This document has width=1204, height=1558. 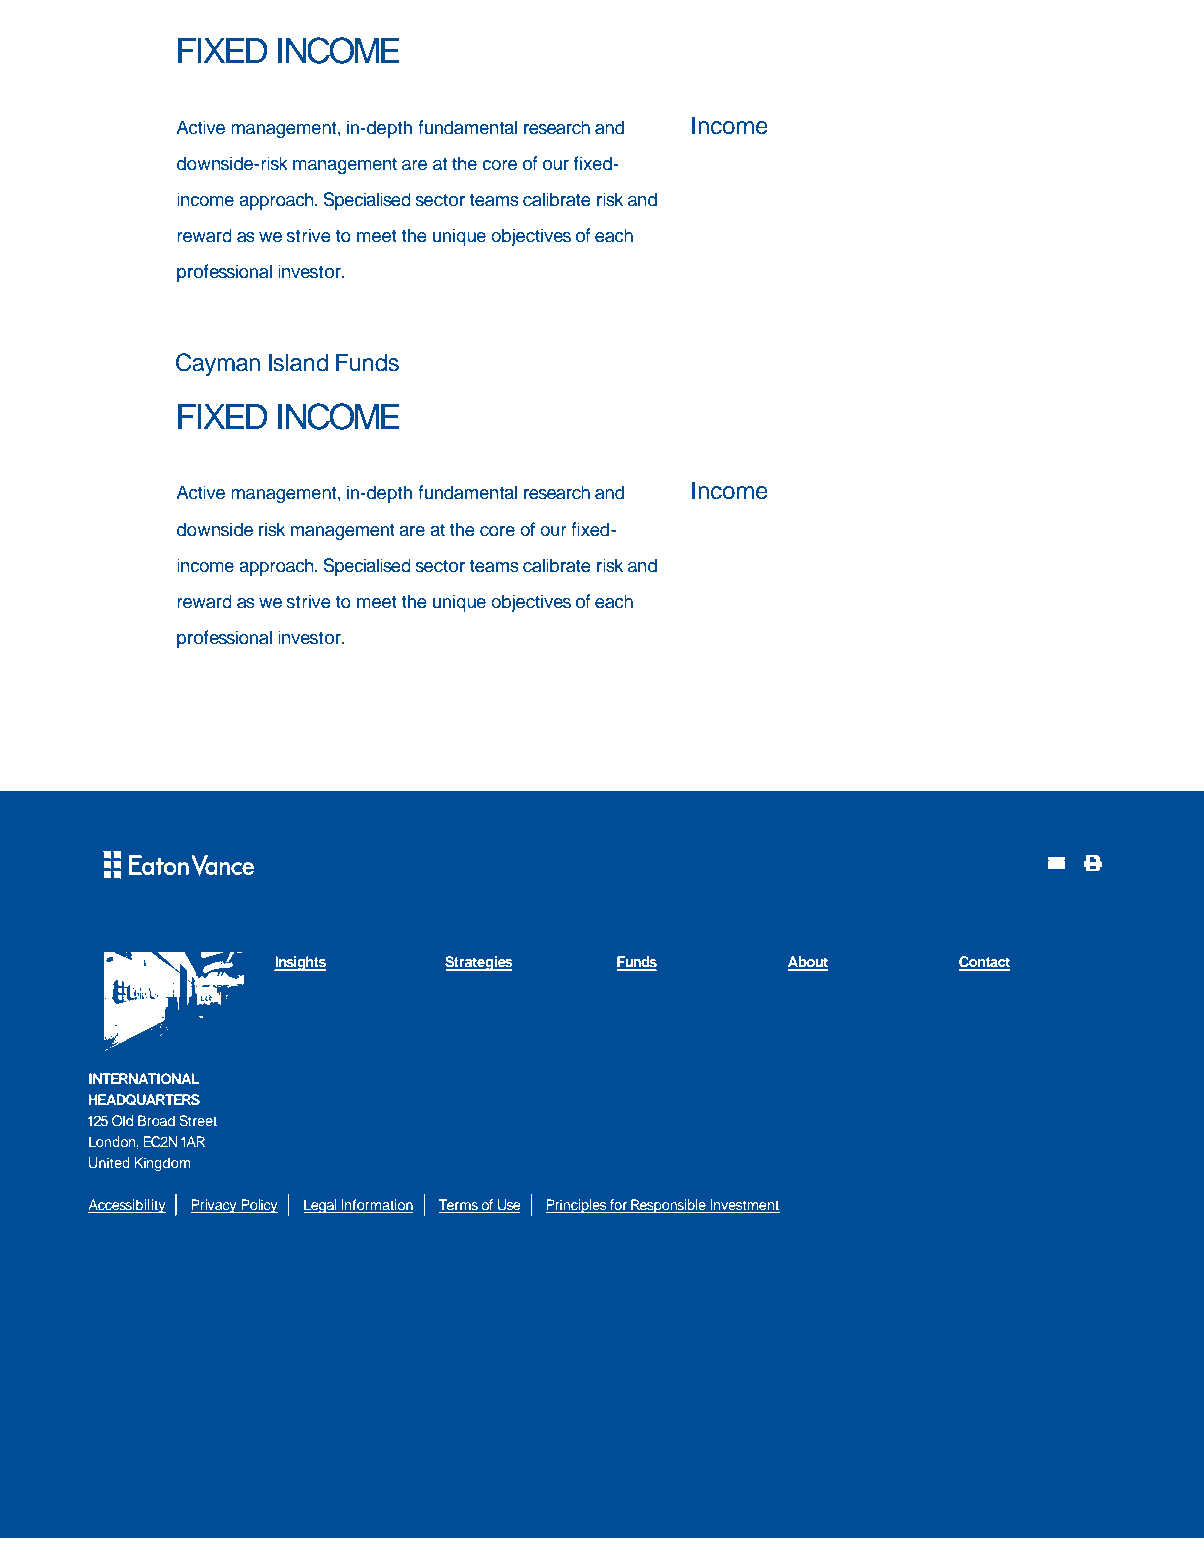 What do you see at coordinates (300, 963) in the document?
I see `Insights` at bounding box center [300, 963].
